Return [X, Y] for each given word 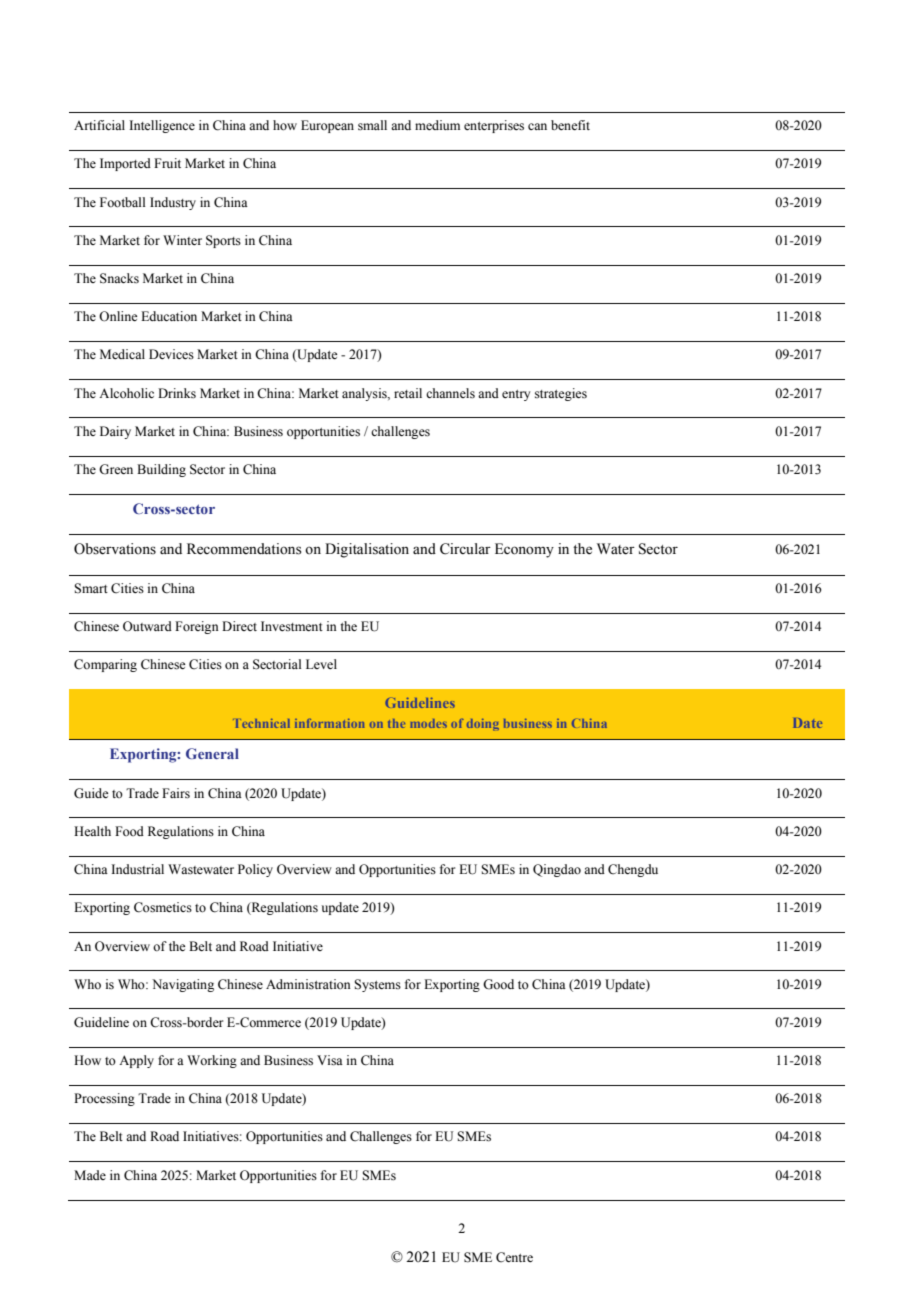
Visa [330, 1060]
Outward [147, 626]
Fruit [167, 163]
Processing [104, 1099]
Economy [524, 550]
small [372, 125]
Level [321, 664]
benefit [570, 125]
